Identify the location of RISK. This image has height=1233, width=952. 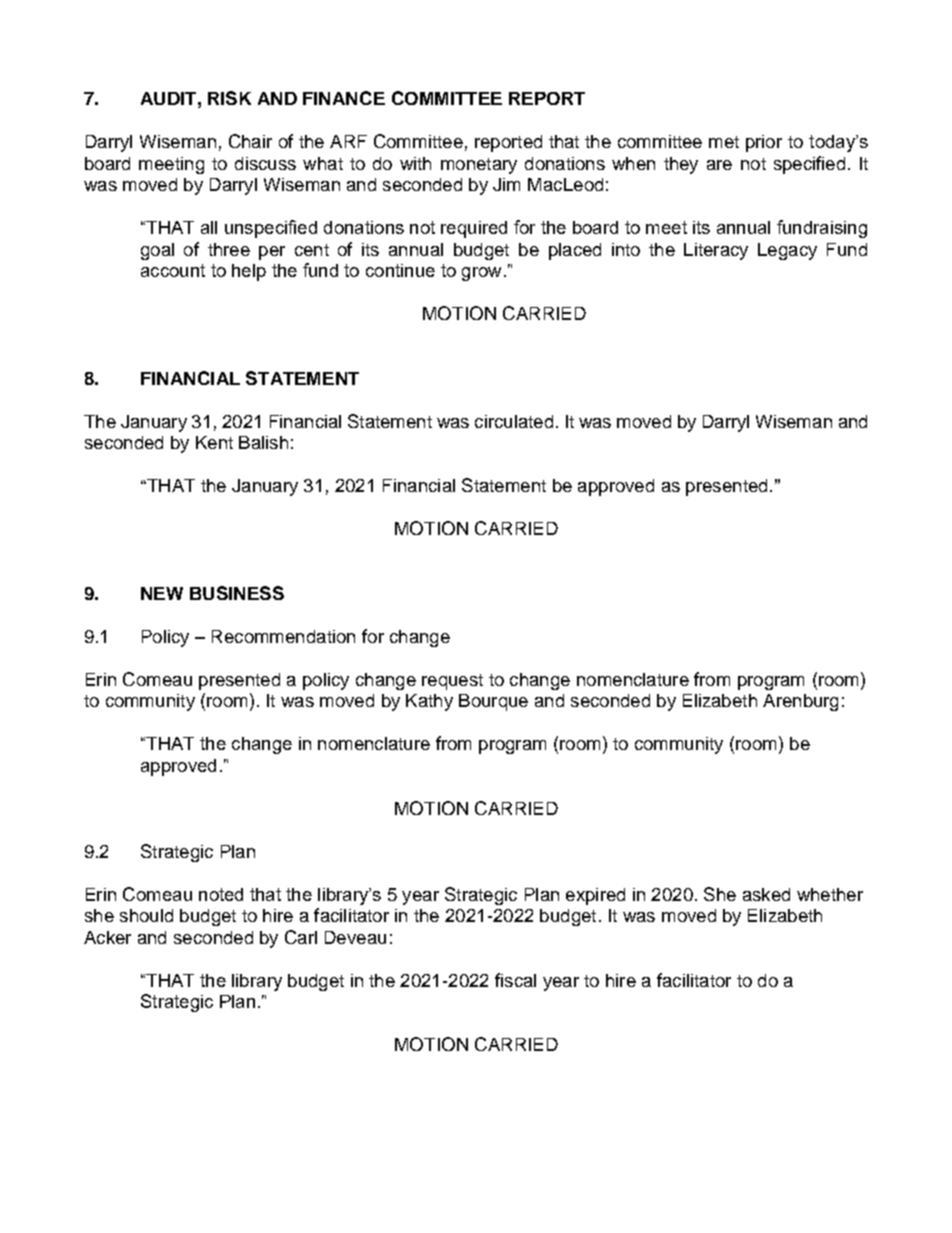
(229, 98).
